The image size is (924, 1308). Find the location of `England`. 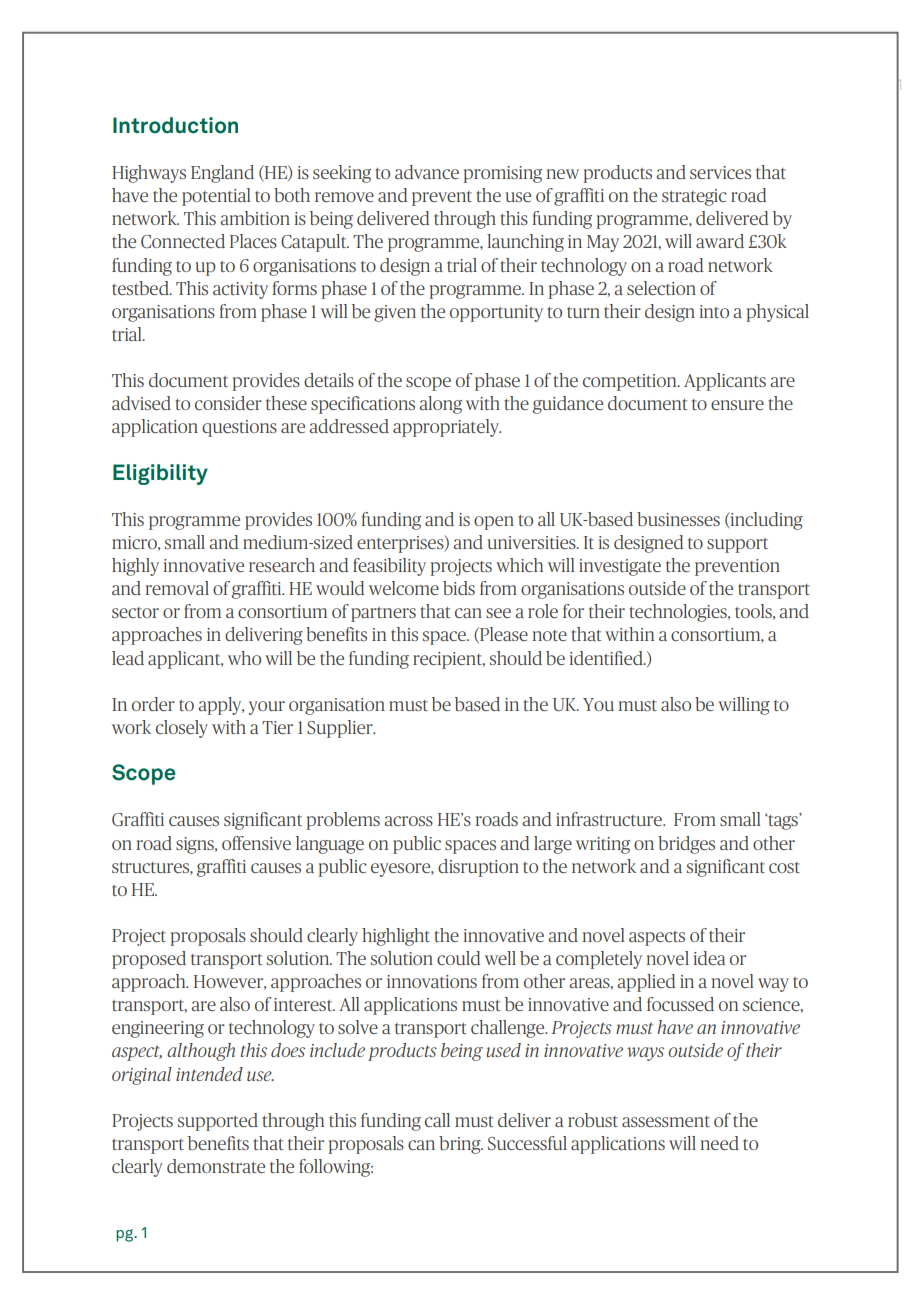

England is located at coordinates (222, 174).
